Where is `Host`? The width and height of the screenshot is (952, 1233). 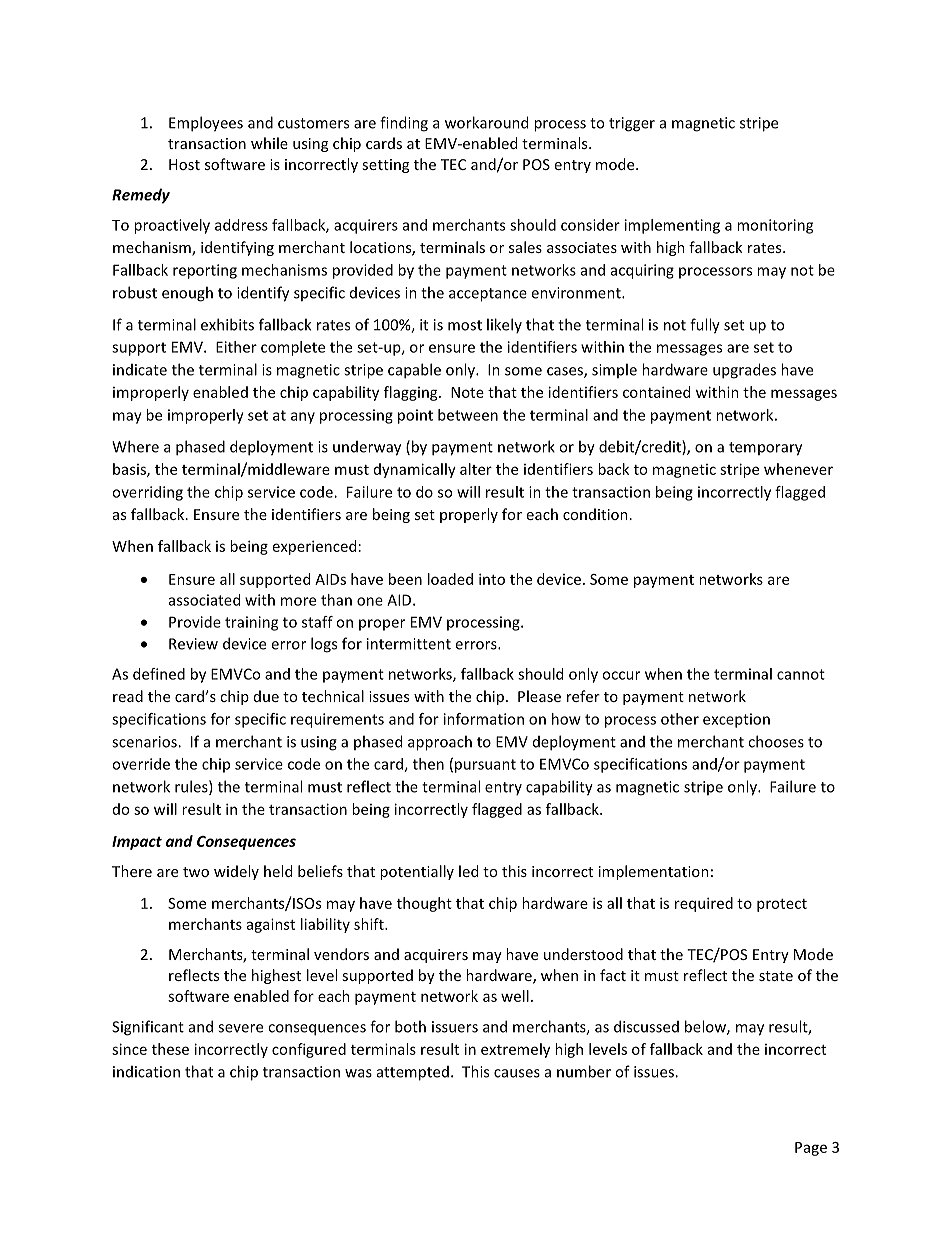 Host is located at coordinates (184, 164).
